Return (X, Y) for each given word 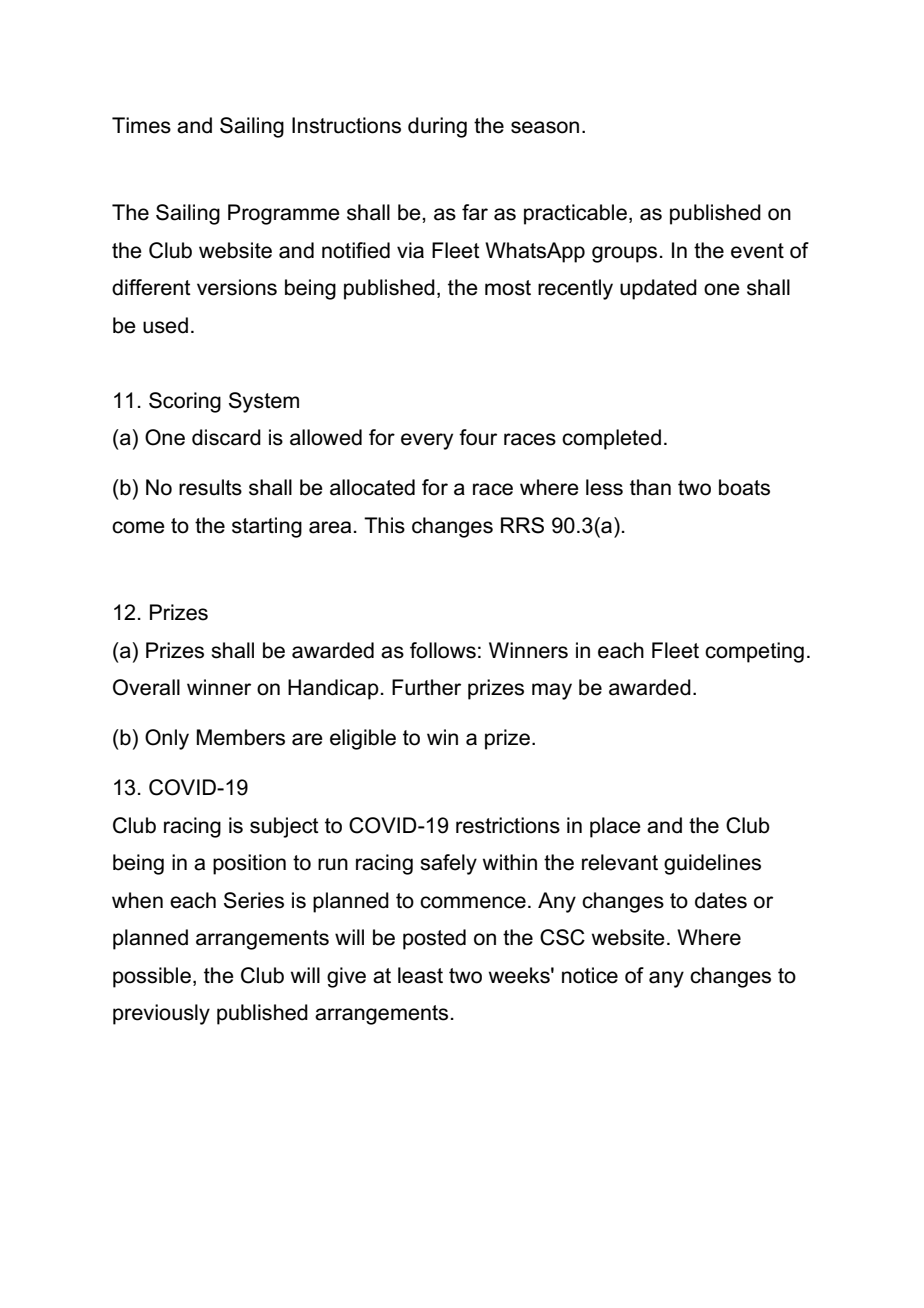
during (437, 127)
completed (611, 439)
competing (754, 652)
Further (426, 687)
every (427, 441)
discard (226, 437)
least (420, 975)
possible (152, 977)
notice (590, 975)
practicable (575, 214)
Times (141, 125)
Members (241, 737)
